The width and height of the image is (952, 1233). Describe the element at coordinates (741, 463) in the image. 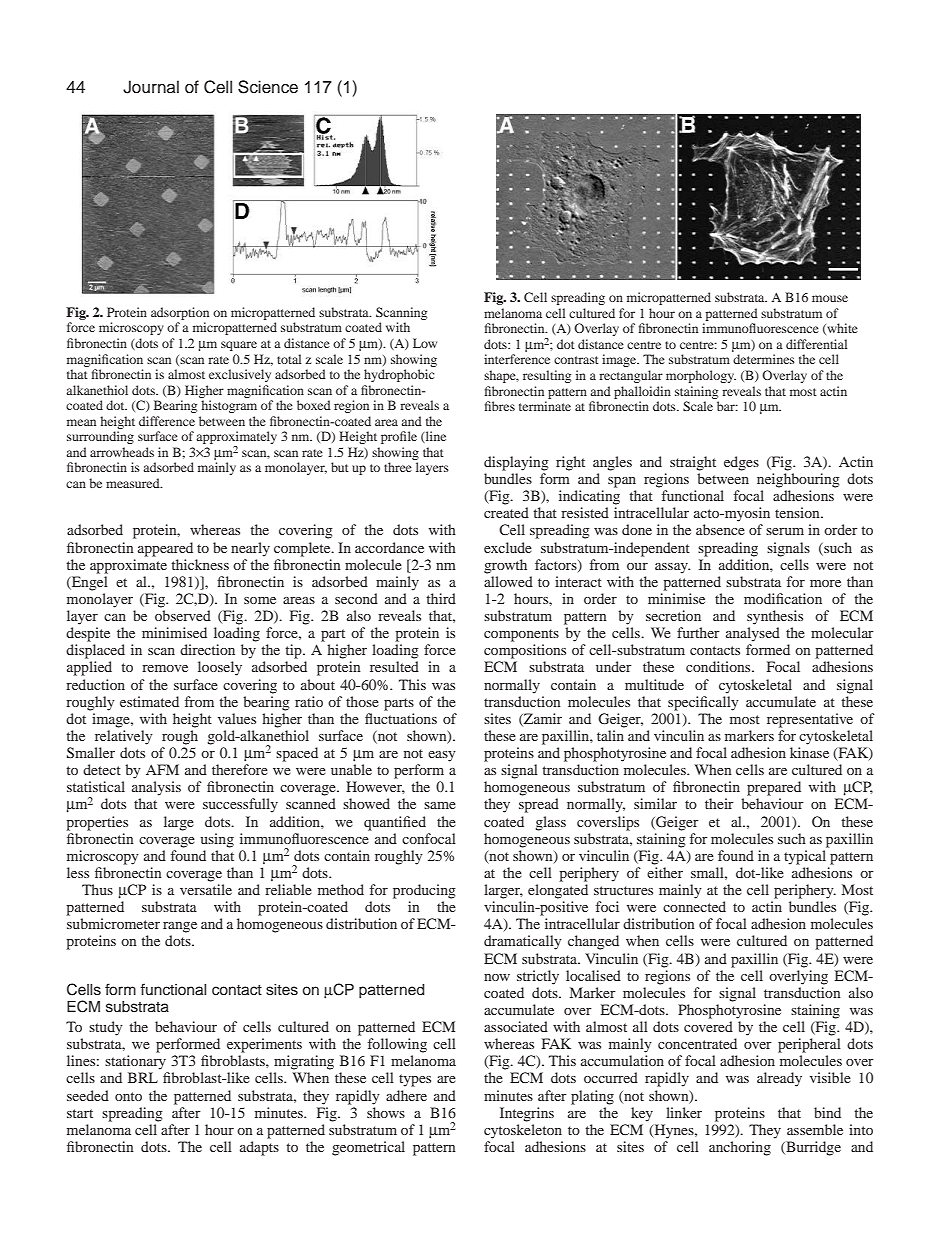

I see `edges` at that location.
